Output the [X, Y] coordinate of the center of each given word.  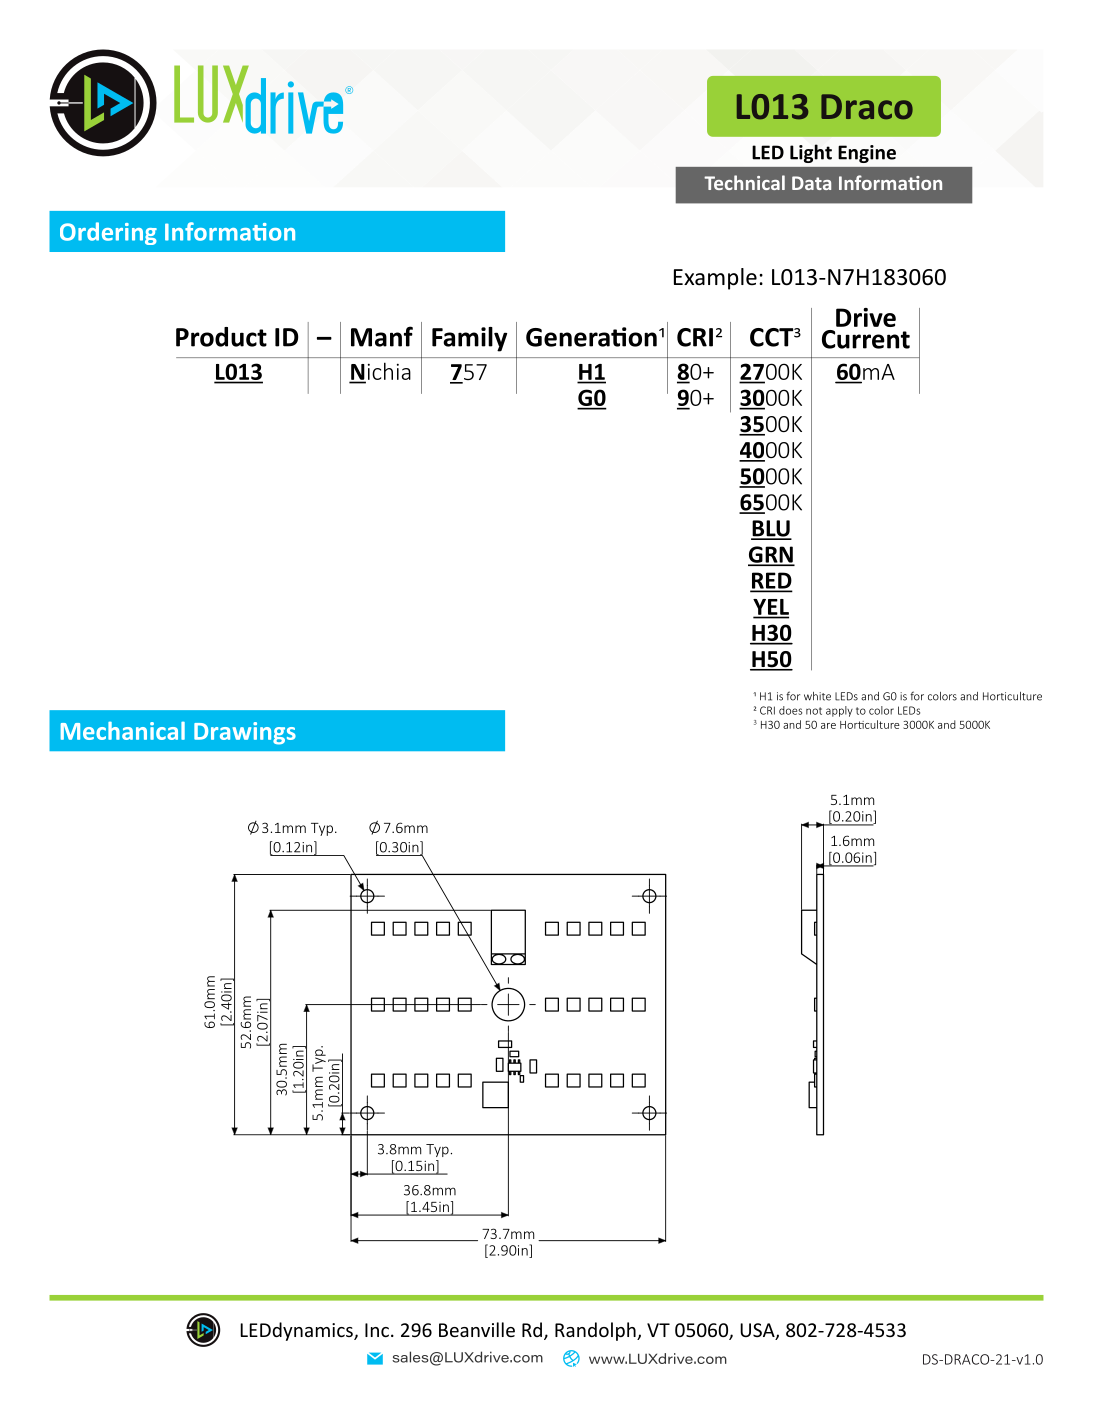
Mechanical [123, 731]
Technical [744, 182]
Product [221, 337]
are [828, 726]
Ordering [108, 233]
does [790, 710]
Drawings [245, 733]
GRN [771, 555]
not [814, 711]
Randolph [596, 1331]
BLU [771, 529]
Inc [377, 1330]
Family [469, 339]
